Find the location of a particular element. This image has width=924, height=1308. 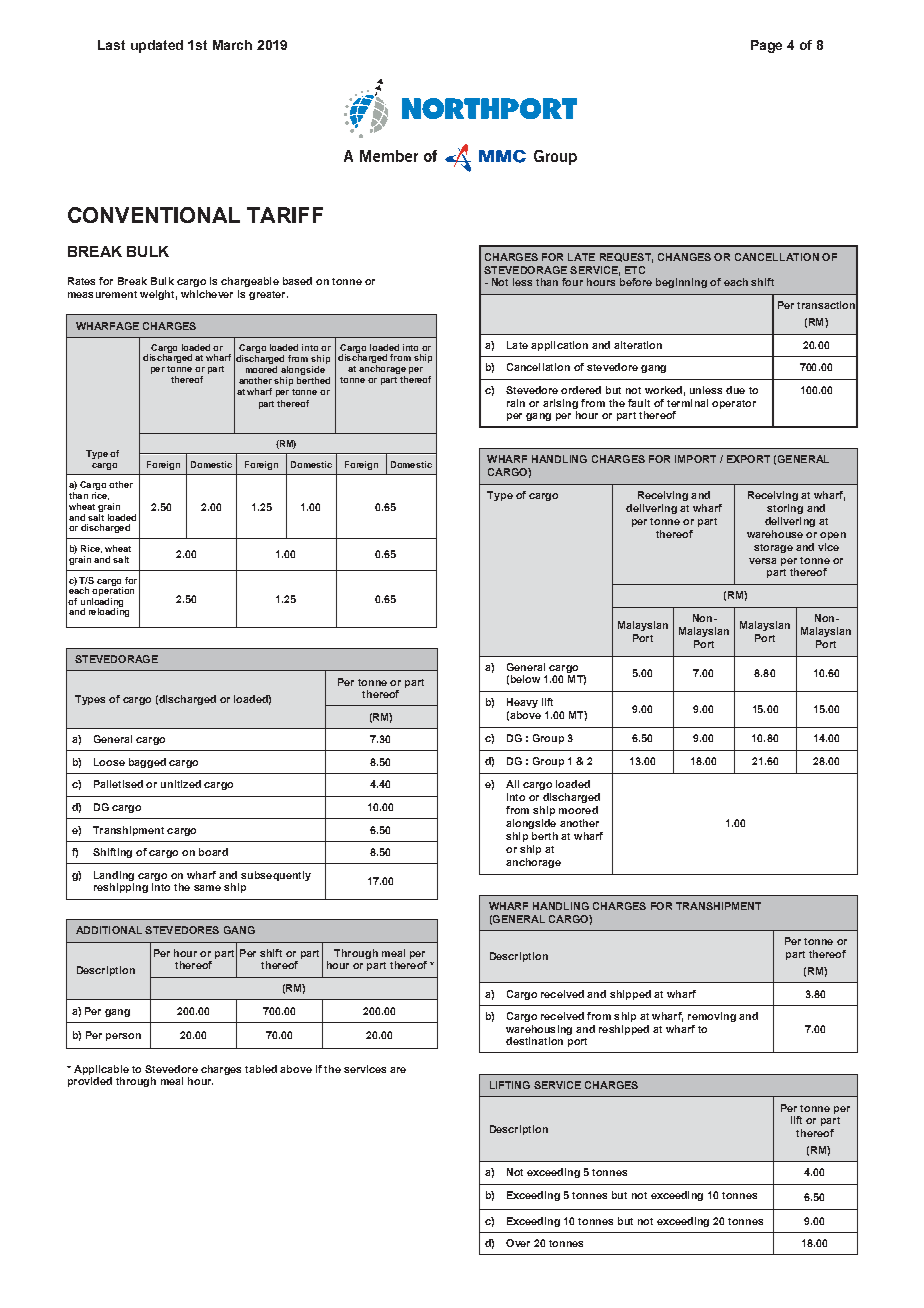

updated is located at coordinates (157, 46).
